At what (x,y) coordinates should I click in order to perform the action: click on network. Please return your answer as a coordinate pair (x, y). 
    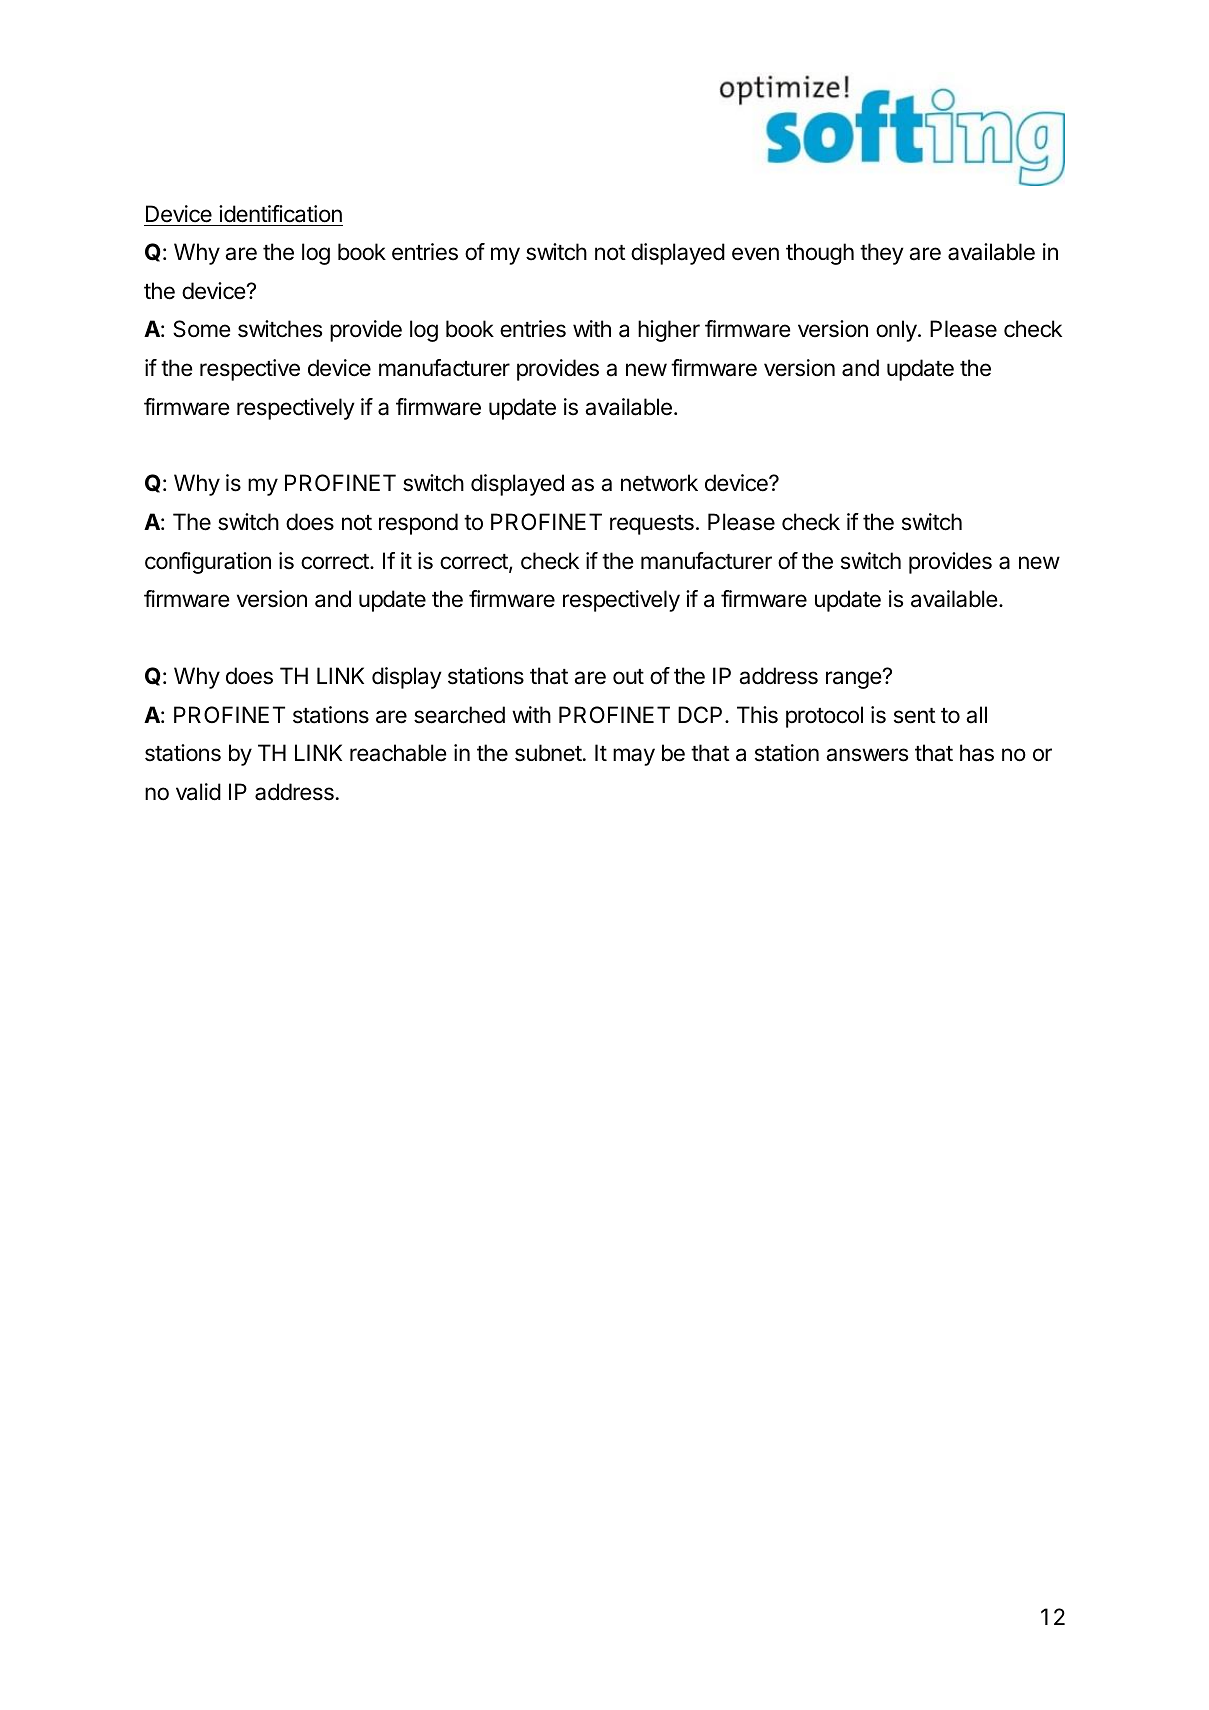
    Looking at the image, I should click on (659, 483).
